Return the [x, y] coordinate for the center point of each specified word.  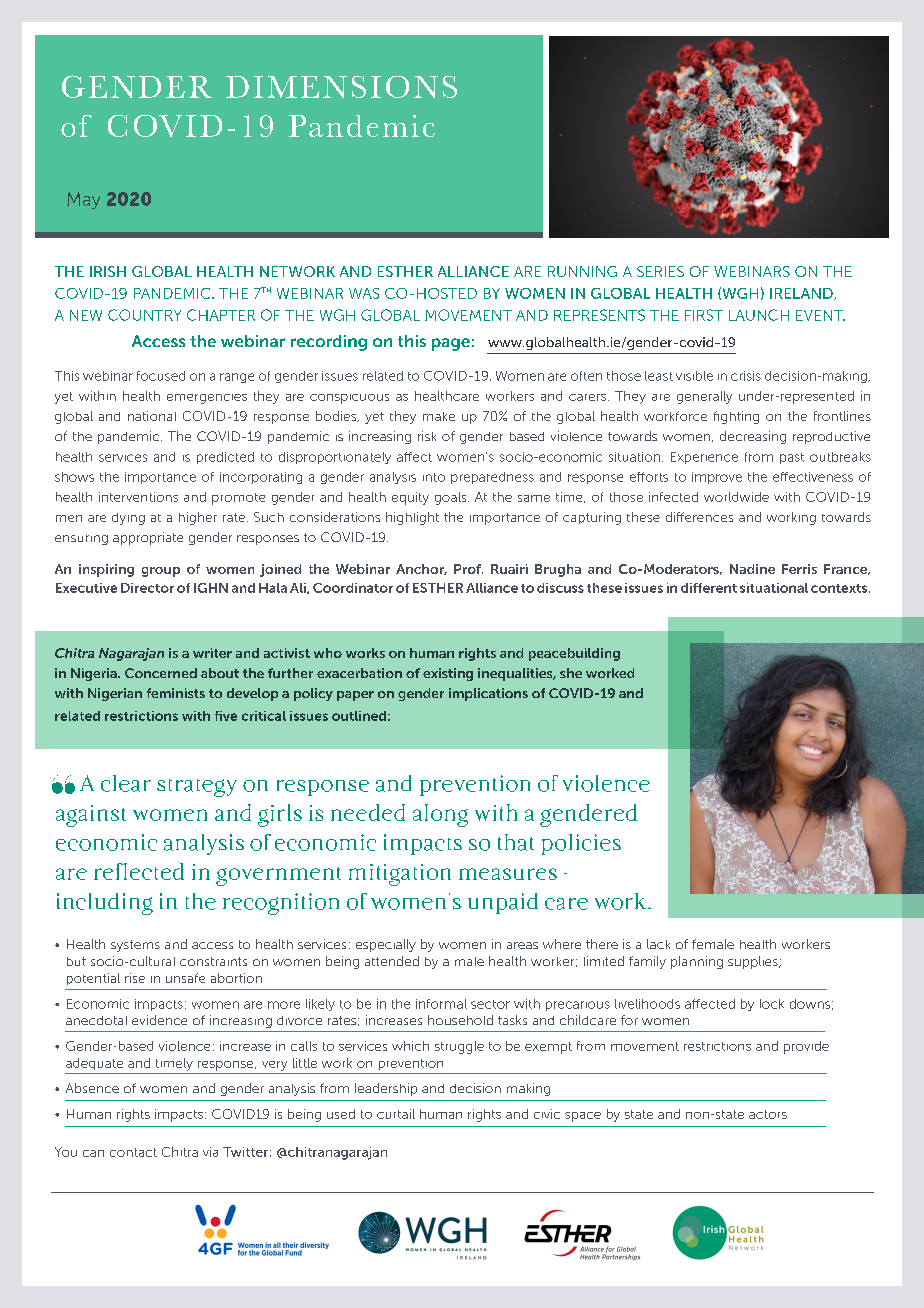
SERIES [660, 271]
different [709, 588]
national [152, 416]
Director [147, 588]
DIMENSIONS [341, 86]
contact [133, 1152]
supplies [754, 962]
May [83, 200]
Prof [468, 569]
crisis [746, 376]
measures [508, 874]
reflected [139, 871]
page [451, 344]
